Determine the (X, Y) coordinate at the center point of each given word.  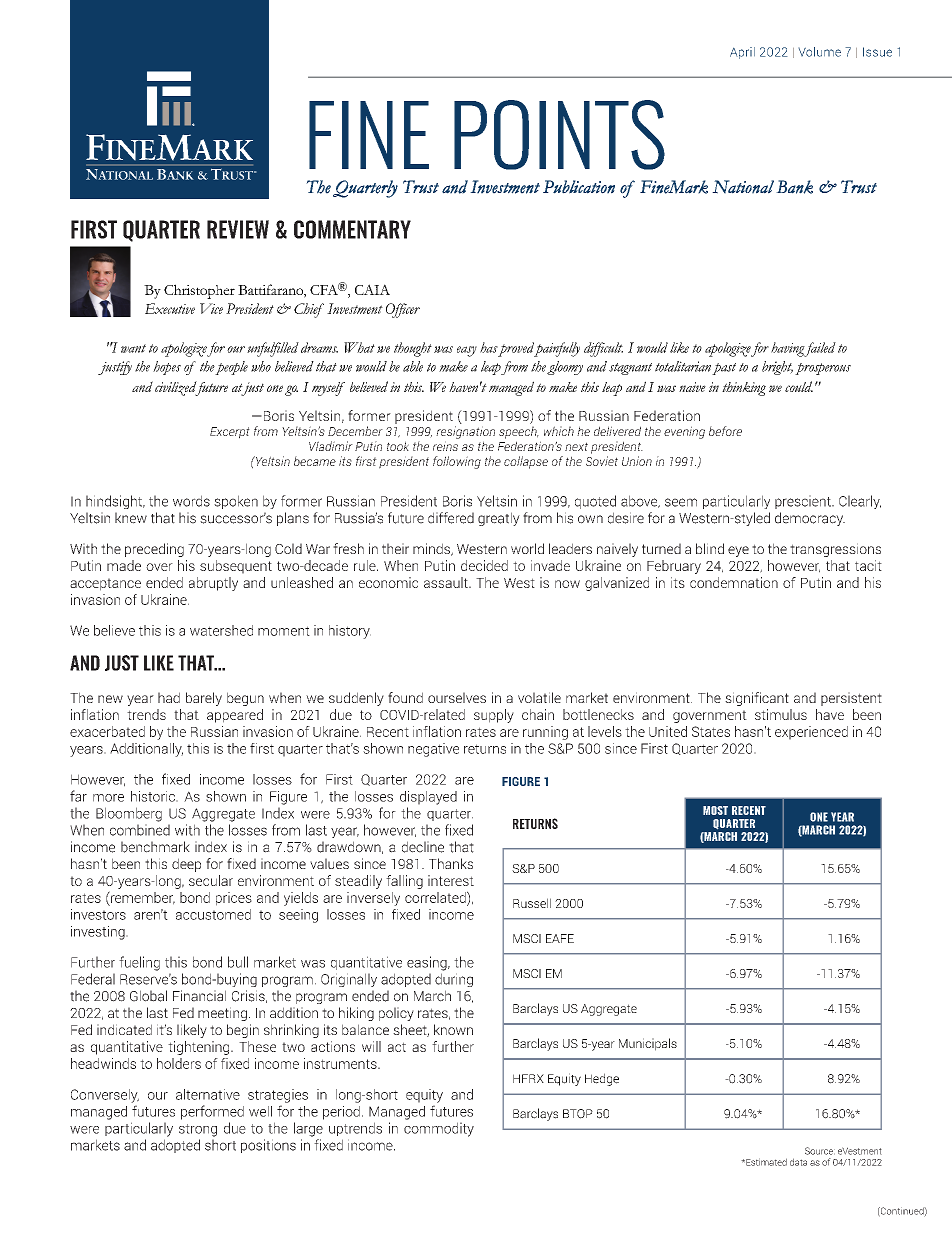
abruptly (213, 584)
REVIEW (238, 229)
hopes (167, 368)
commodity (439, 1129)
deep (186, 865)
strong (198, 1130)
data (798, 1162)
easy (467, 351)
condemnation (734, 582)
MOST (715, 810)
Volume (819, 52)
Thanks (451, 863)
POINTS (559, 135)
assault (447, 582)
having (789, 349)
